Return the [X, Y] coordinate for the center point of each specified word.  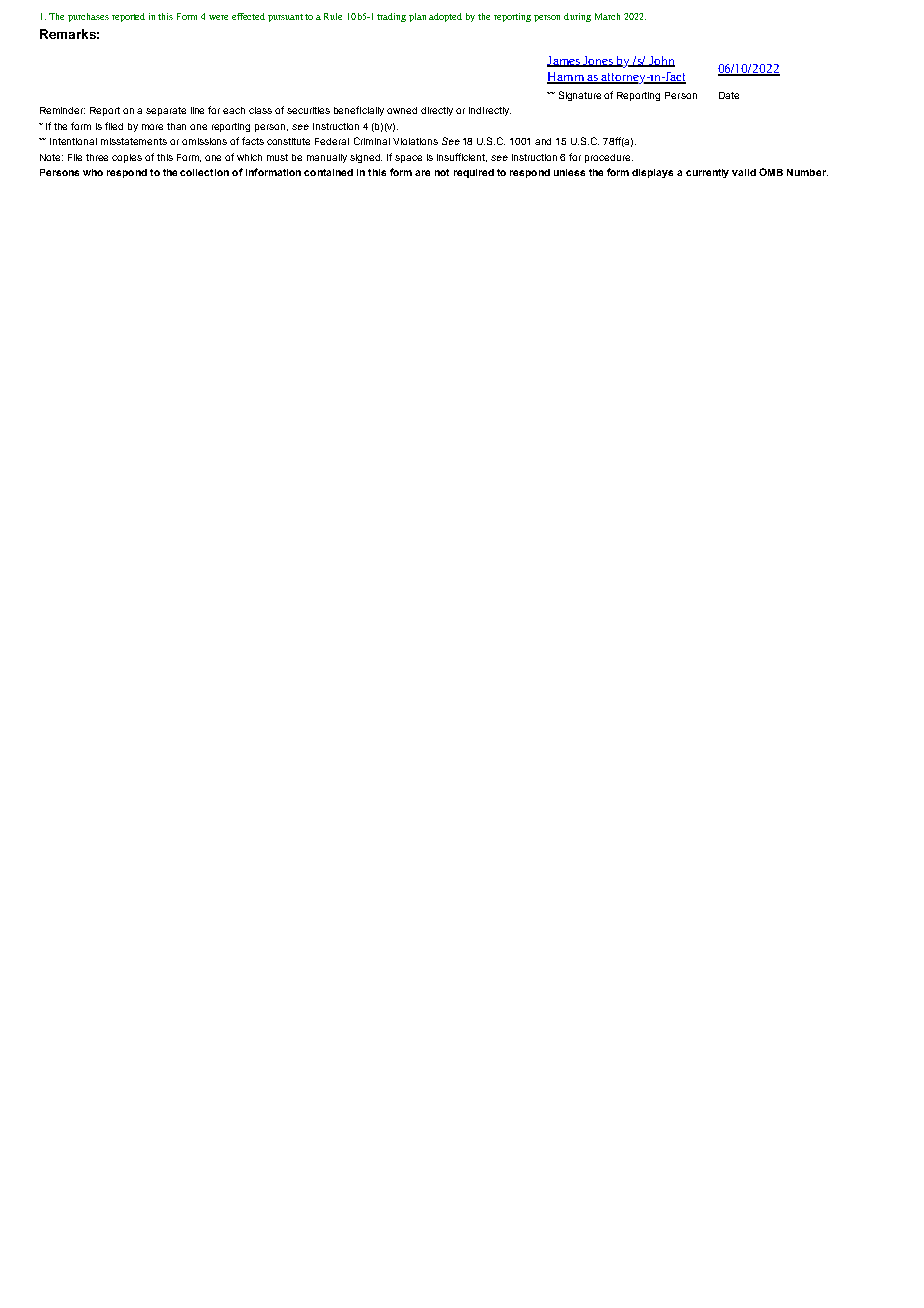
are [422, 173]
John [661, 61]
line [197, 110]
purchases [88, 17]
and [543, 141]
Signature [580, 96]
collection [204, 172]
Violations [415, 141]
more [152, 127]
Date [729, 95]
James [564, 61]
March [607, 16]
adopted [445, 17]
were [218, 17]
